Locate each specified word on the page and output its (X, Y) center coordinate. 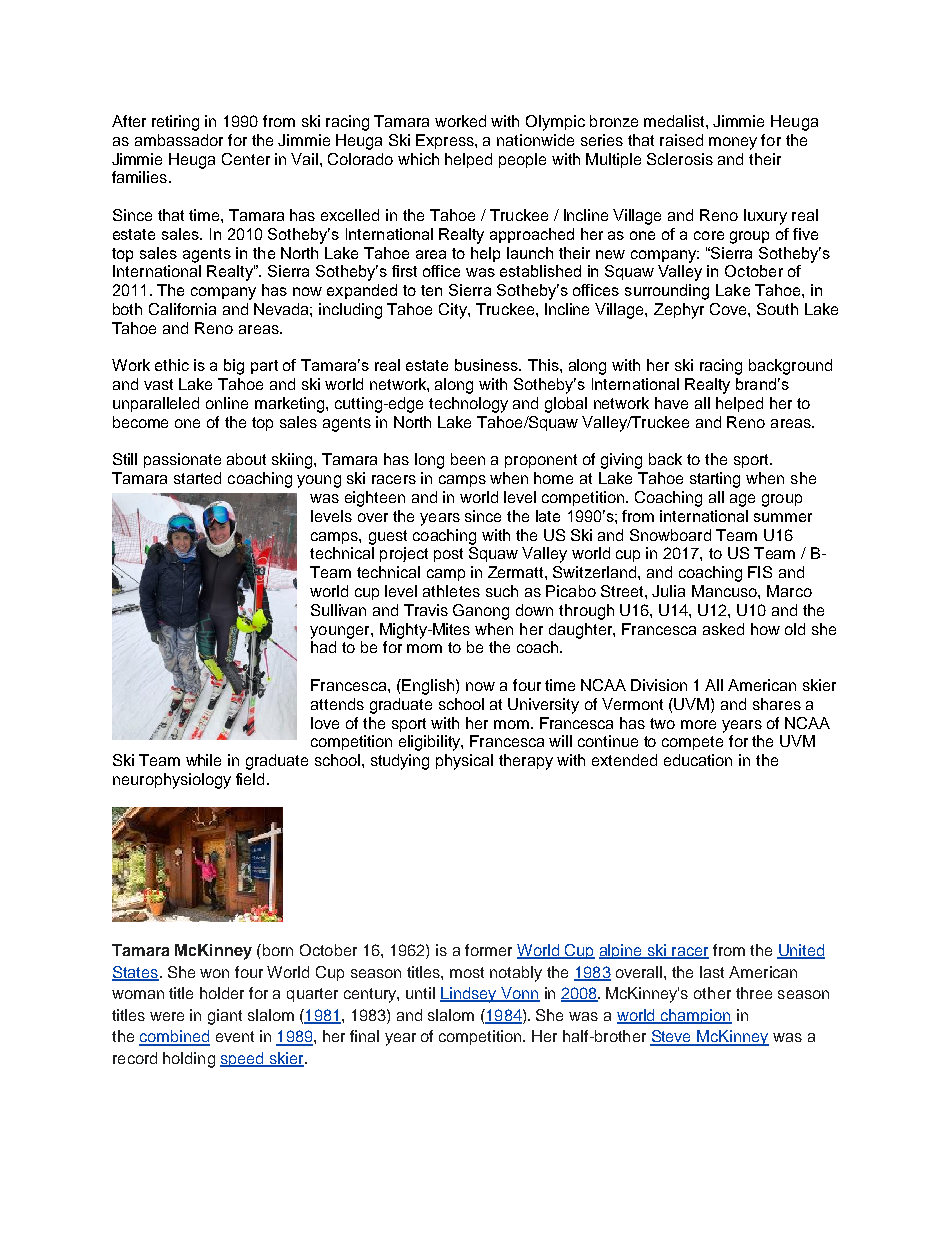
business (488, 365)
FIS (760, 572)
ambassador (179, 140)
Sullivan (338, 610)
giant (225, 1017)
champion (695, 1016)
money (733, 143)
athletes (451, 591)
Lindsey (469, 995)
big (234, 367)
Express (446, 141)
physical (464, 762)
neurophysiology (172, 781)
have (671, 403)
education (698, 760)
